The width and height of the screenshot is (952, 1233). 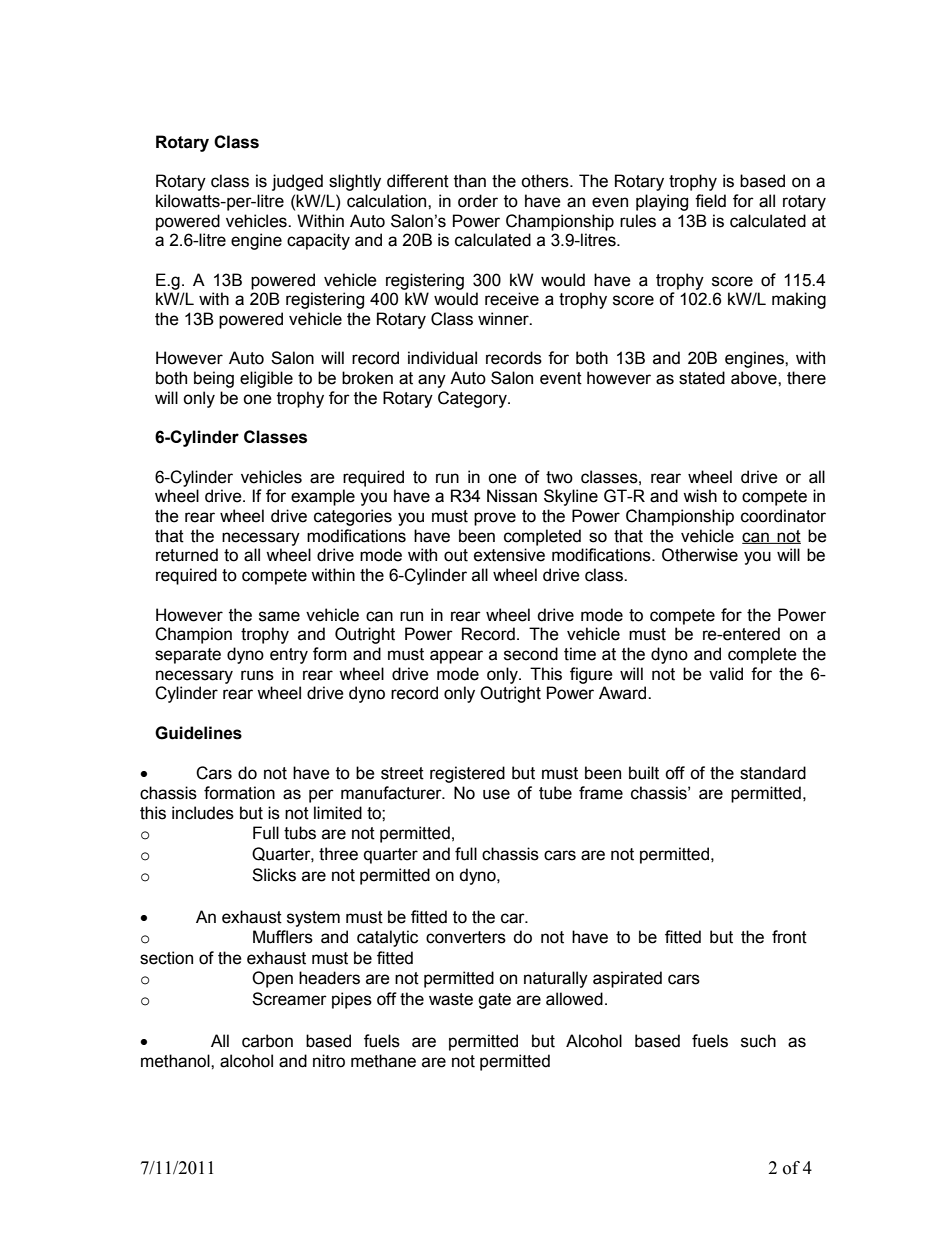 I want to click on carbon, so click(x=267, y=1041).
